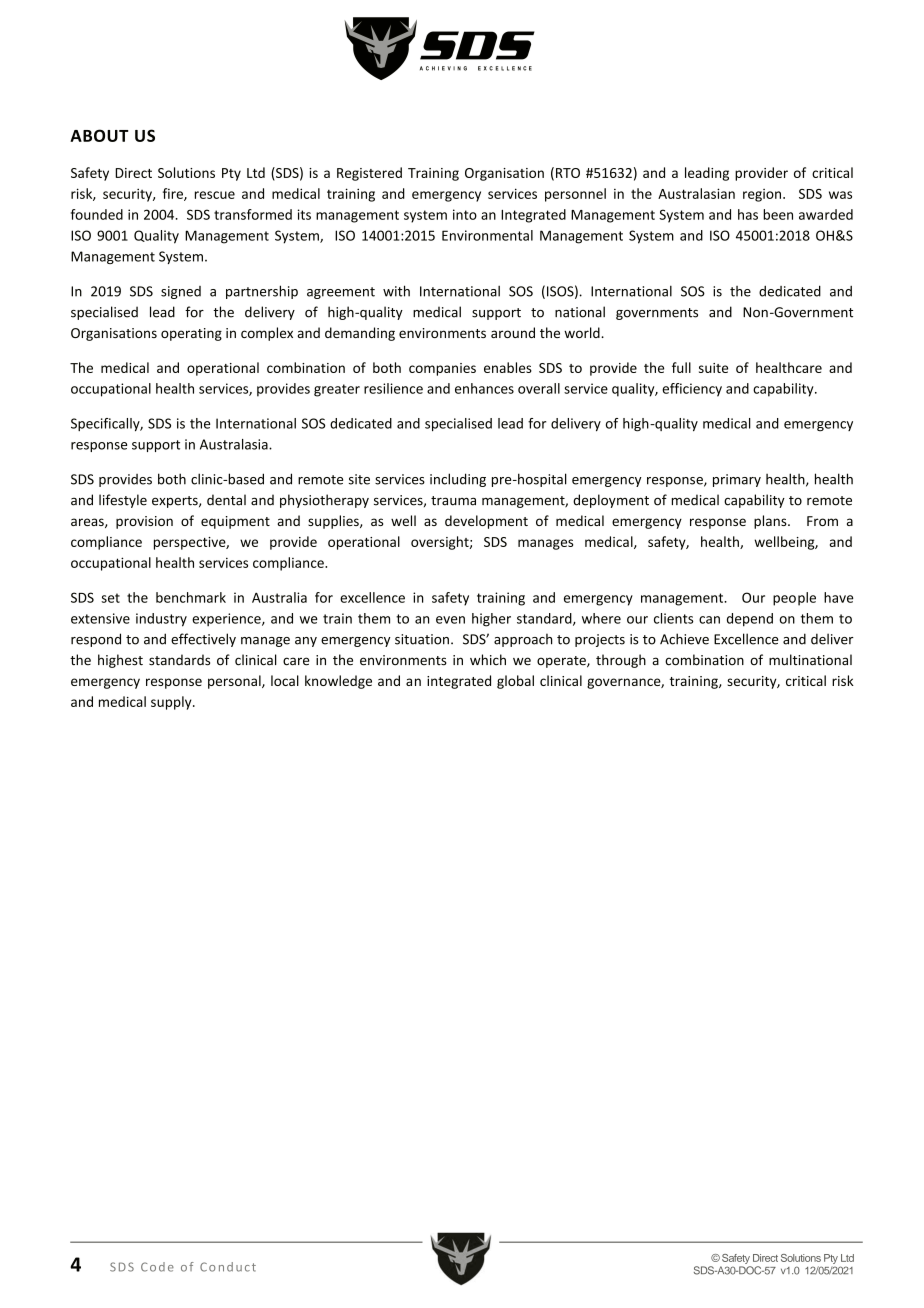 This page has height=1308, width=924. What do you see at coordinates (172, 703) in the page?
I see `supply` at bounding box center [172, 703].
